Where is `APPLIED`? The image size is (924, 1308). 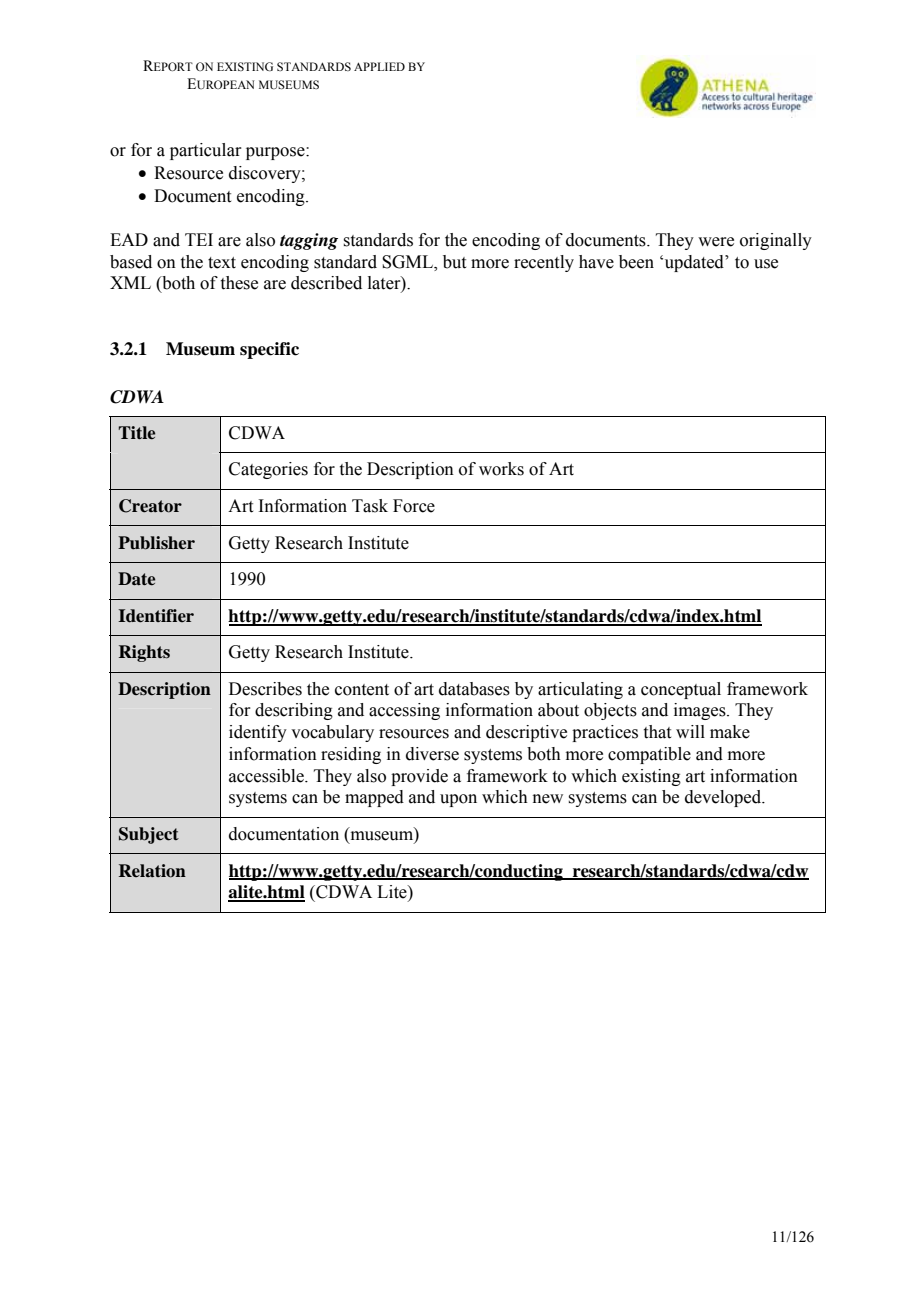 APPLIED is located at coordinates (379, 66).
